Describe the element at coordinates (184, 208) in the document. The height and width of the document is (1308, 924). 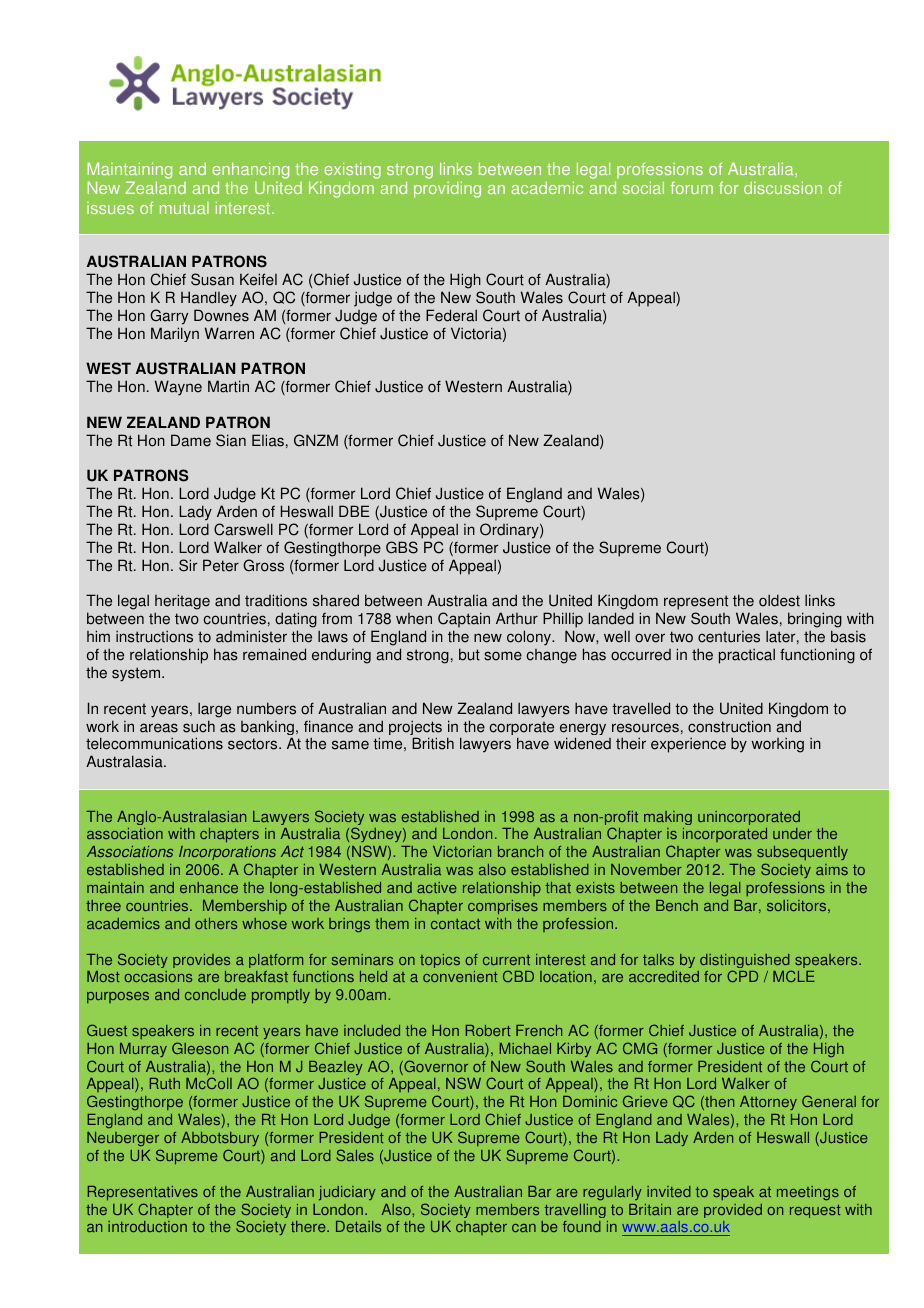
I see `mutual` at that location.
